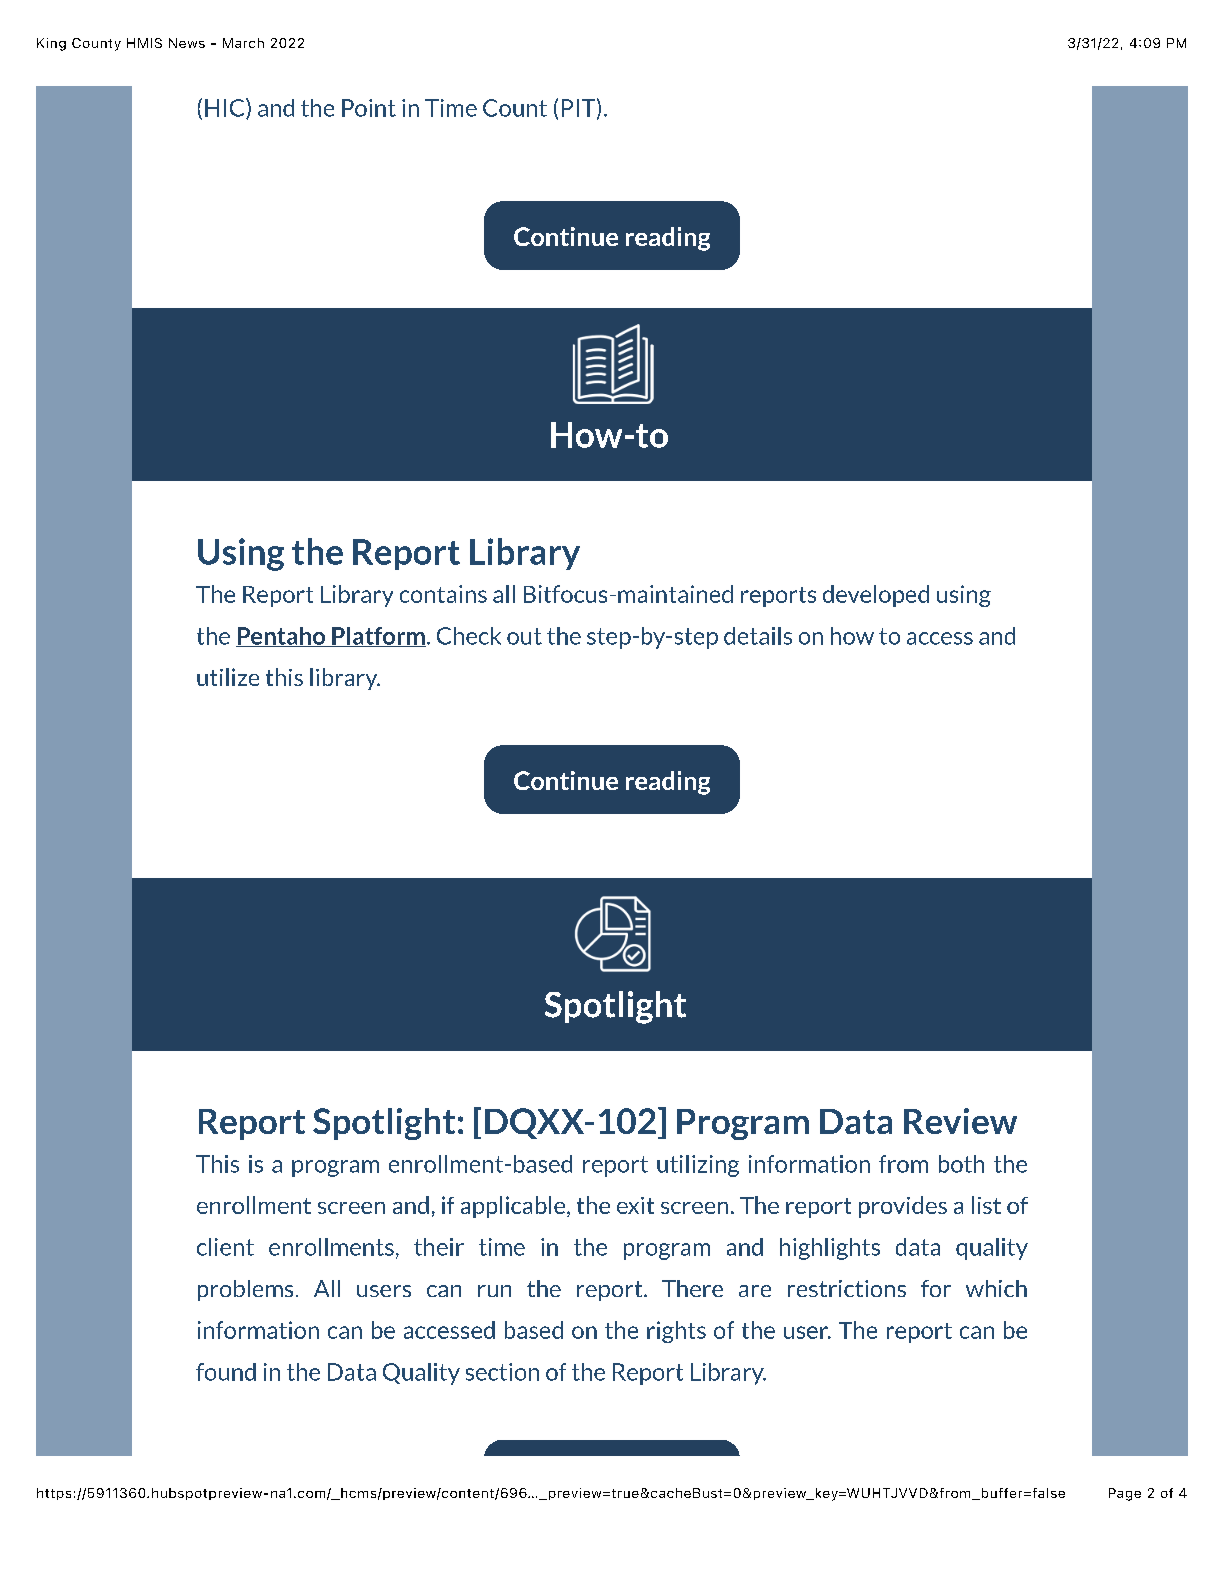  What do you see at coordinates (369, 108) in the document?
I see `Point` at bounding box center [369, 108].
